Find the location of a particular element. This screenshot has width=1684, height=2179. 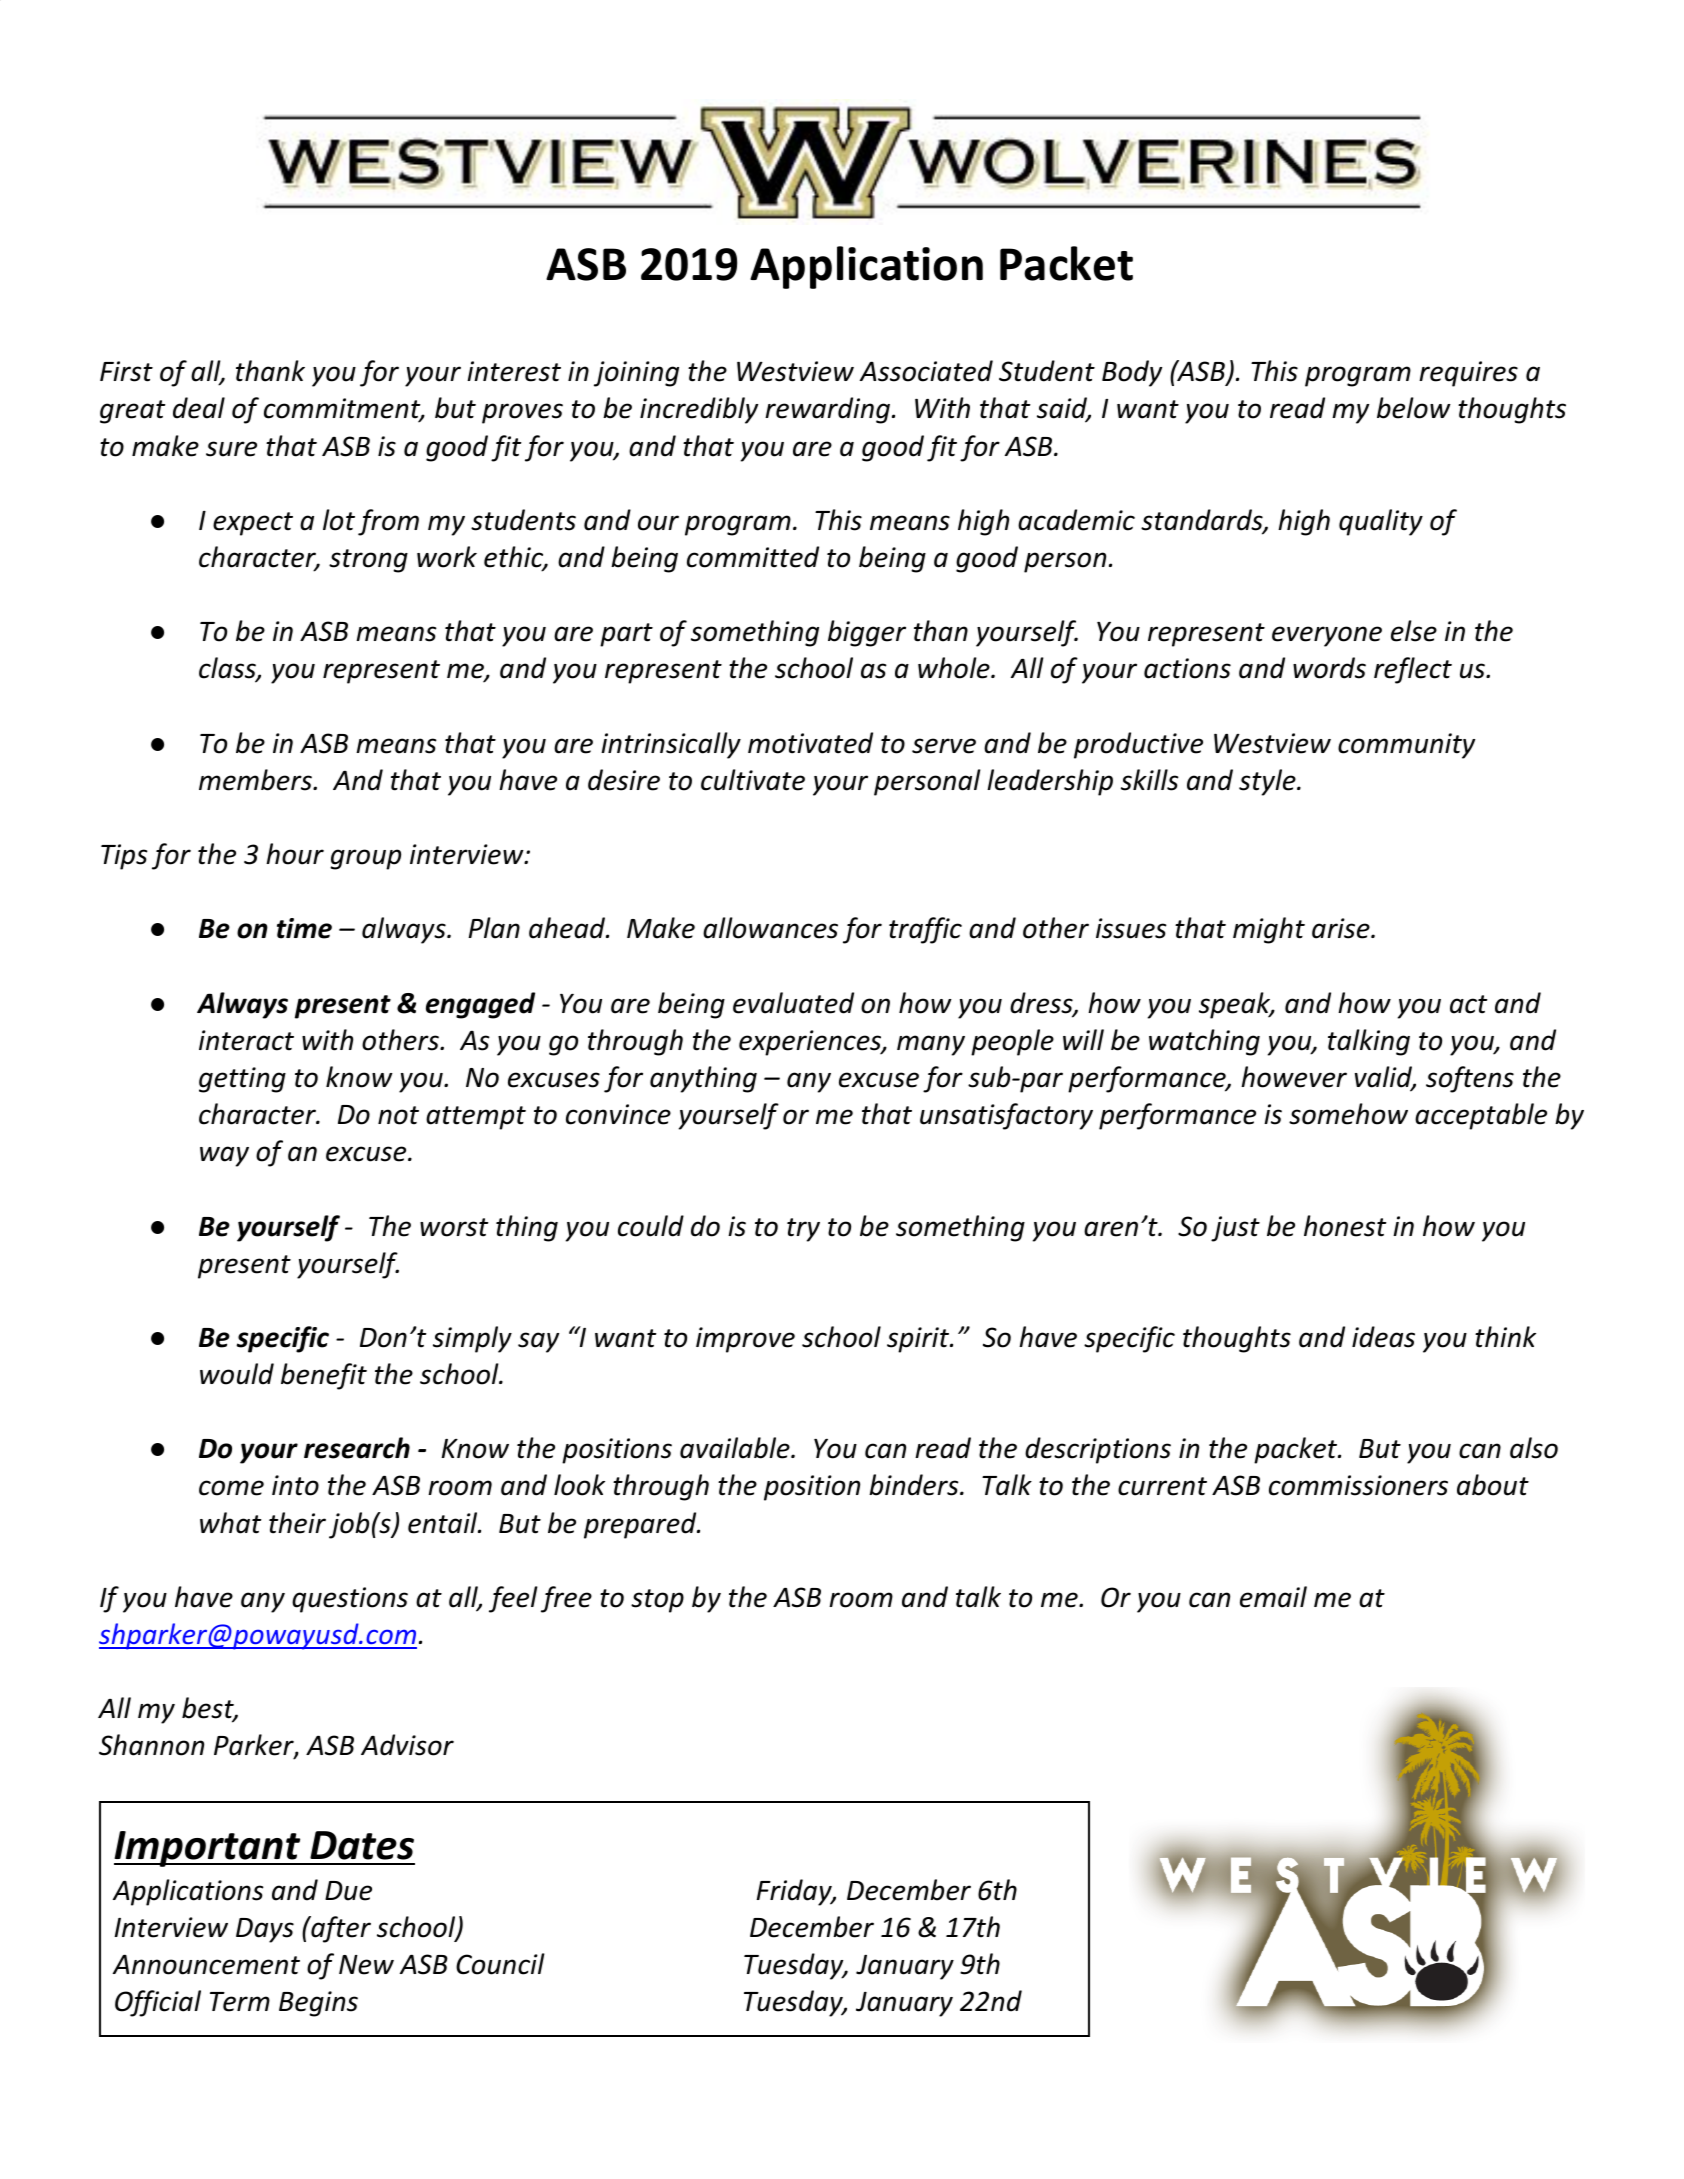

sure is located at coordinates (231, 449).
